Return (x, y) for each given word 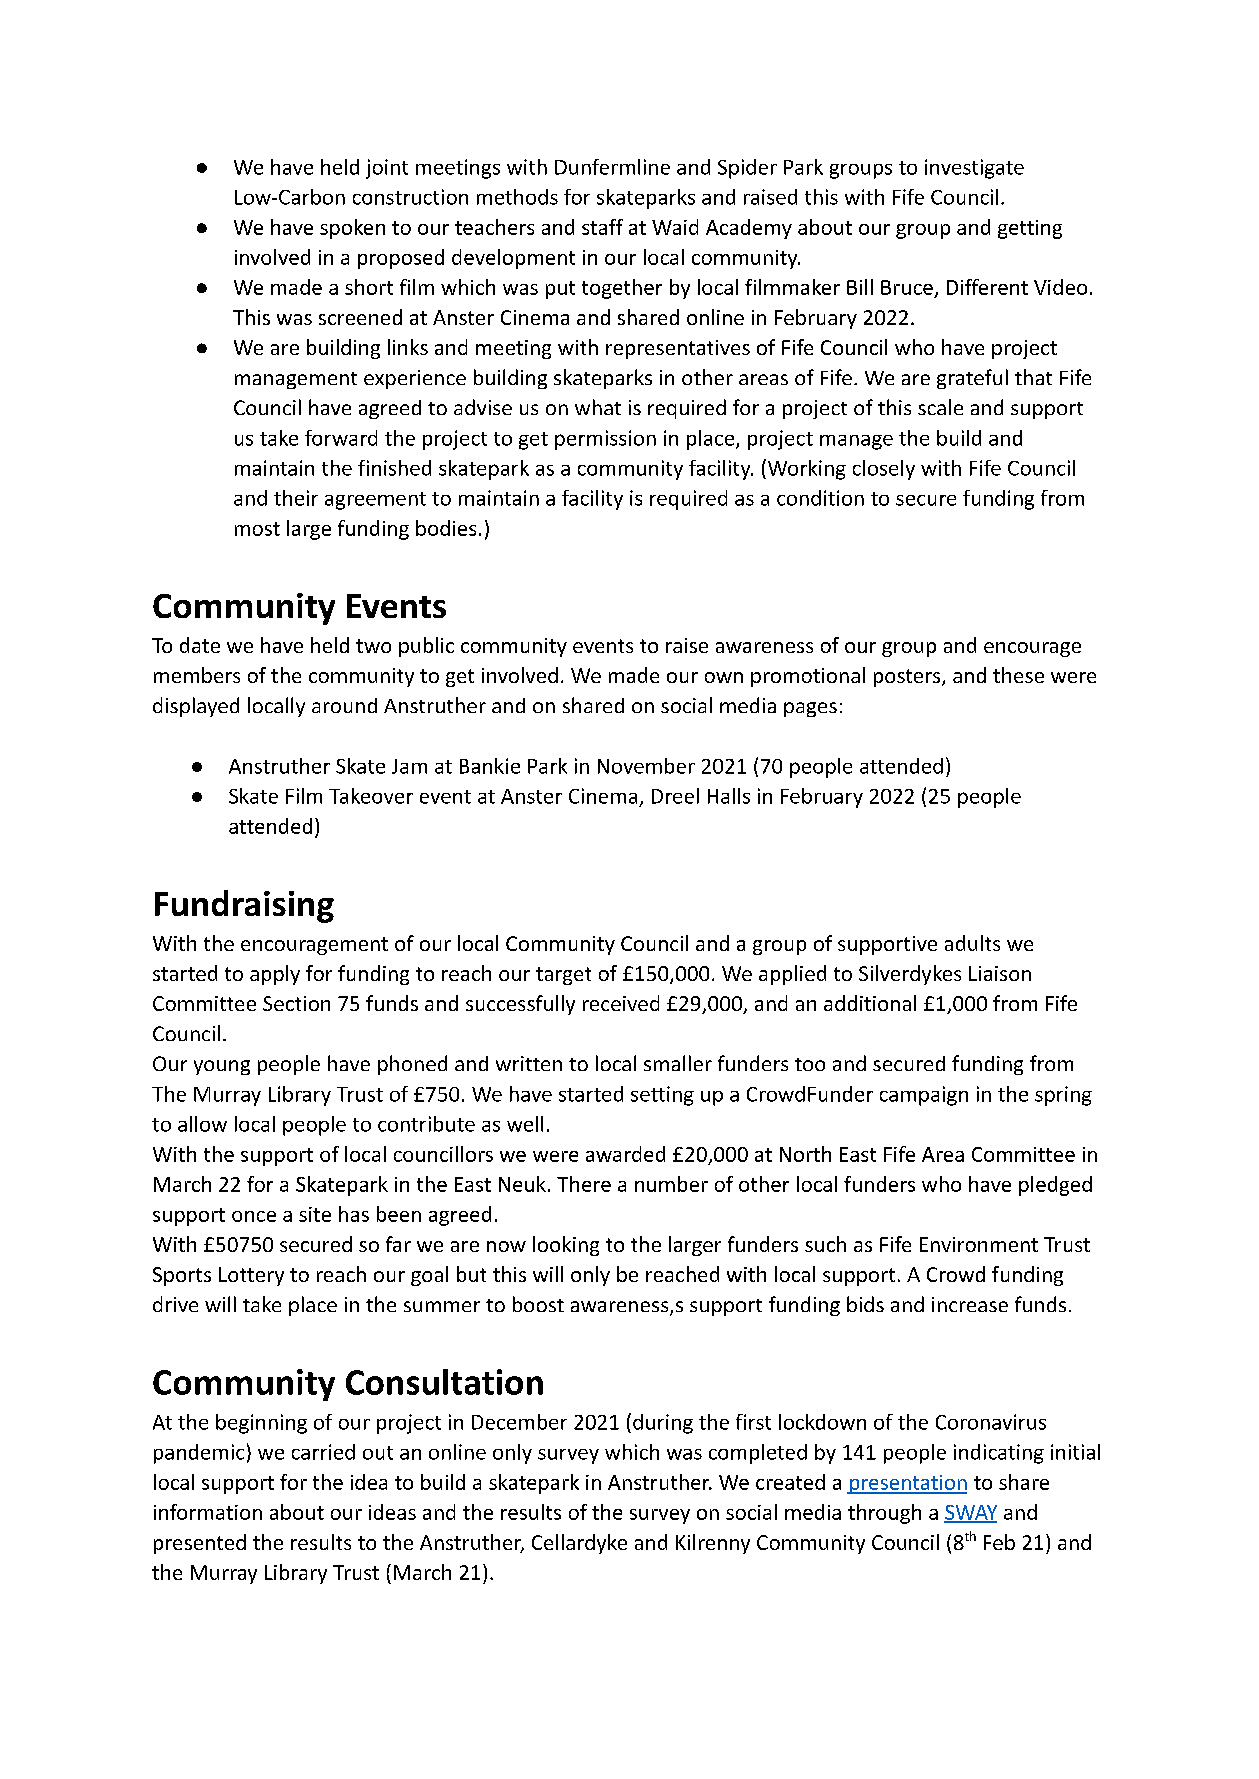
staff (602, 227)
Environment (979, 1244)
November (646, 766)
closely (884, 470)
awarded (625, 1154)
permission (605, 440)
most (257, 529)
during (663, 1424)
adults (972, 943)
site (315, 1214)
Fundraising (244, 906)
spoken (352, 229)
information (208, 1512)
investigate (974, 169)
